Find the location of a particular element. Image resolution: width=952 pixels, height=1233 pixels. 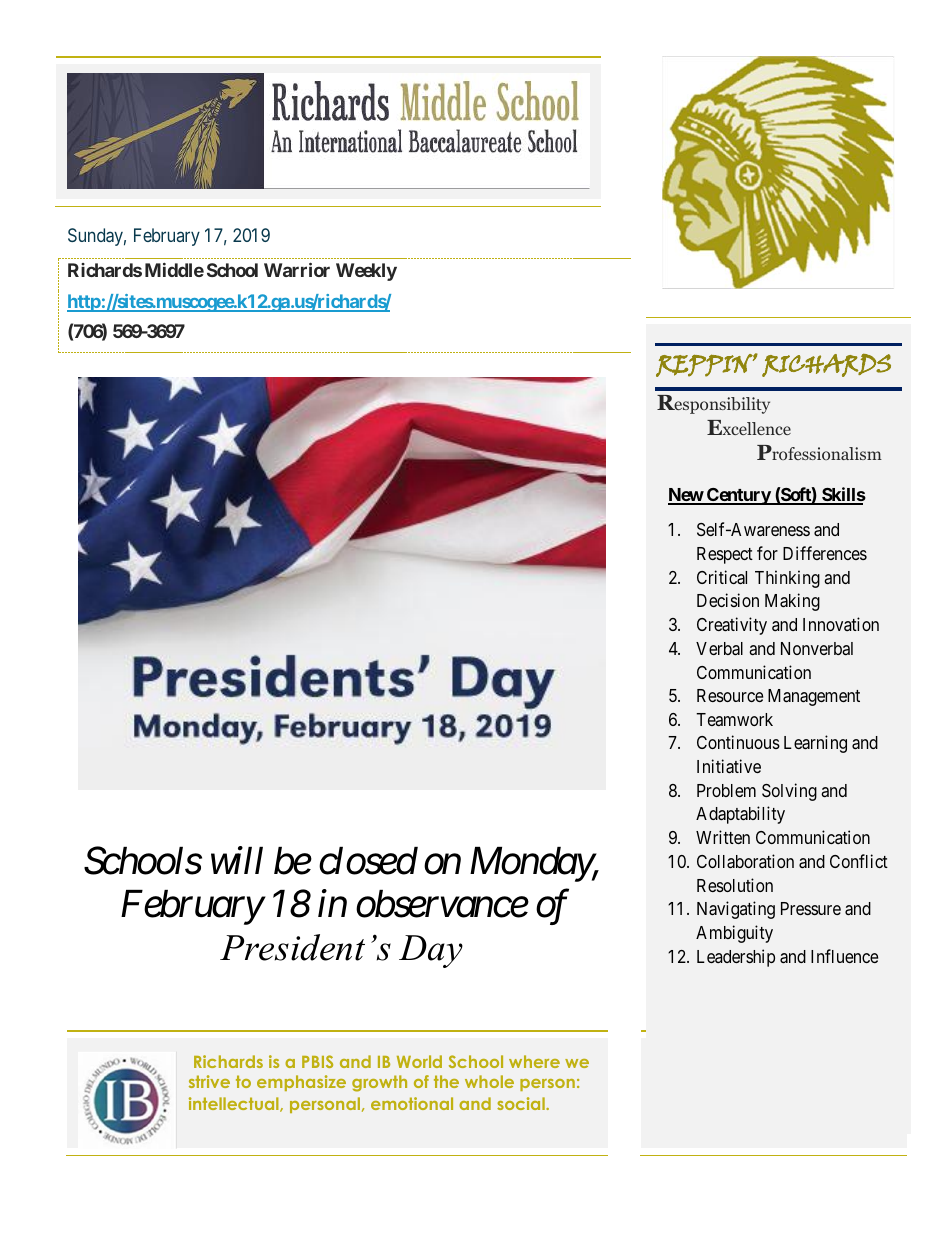

Century is located at coordinates (738, 496).
